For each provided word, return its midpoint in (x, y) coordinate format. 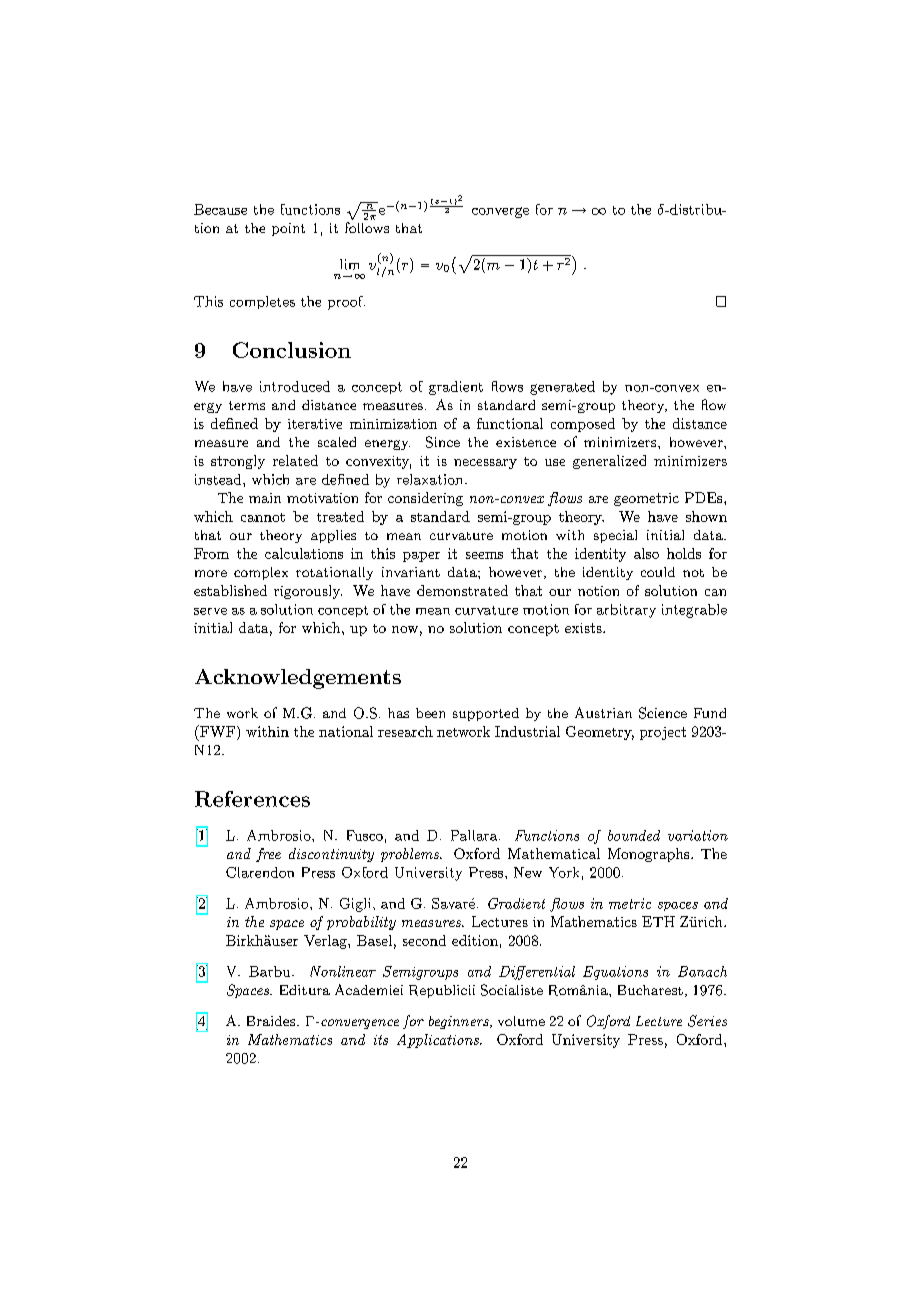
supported (486, 714)
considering (425, 499)
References (252, 799)
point (288, 229)
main (265, 498)
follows (367, 227)
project (663, 733)
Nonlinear (343, 971)
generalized (609, 462)
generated (562, 388)
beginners (460, 1022)
